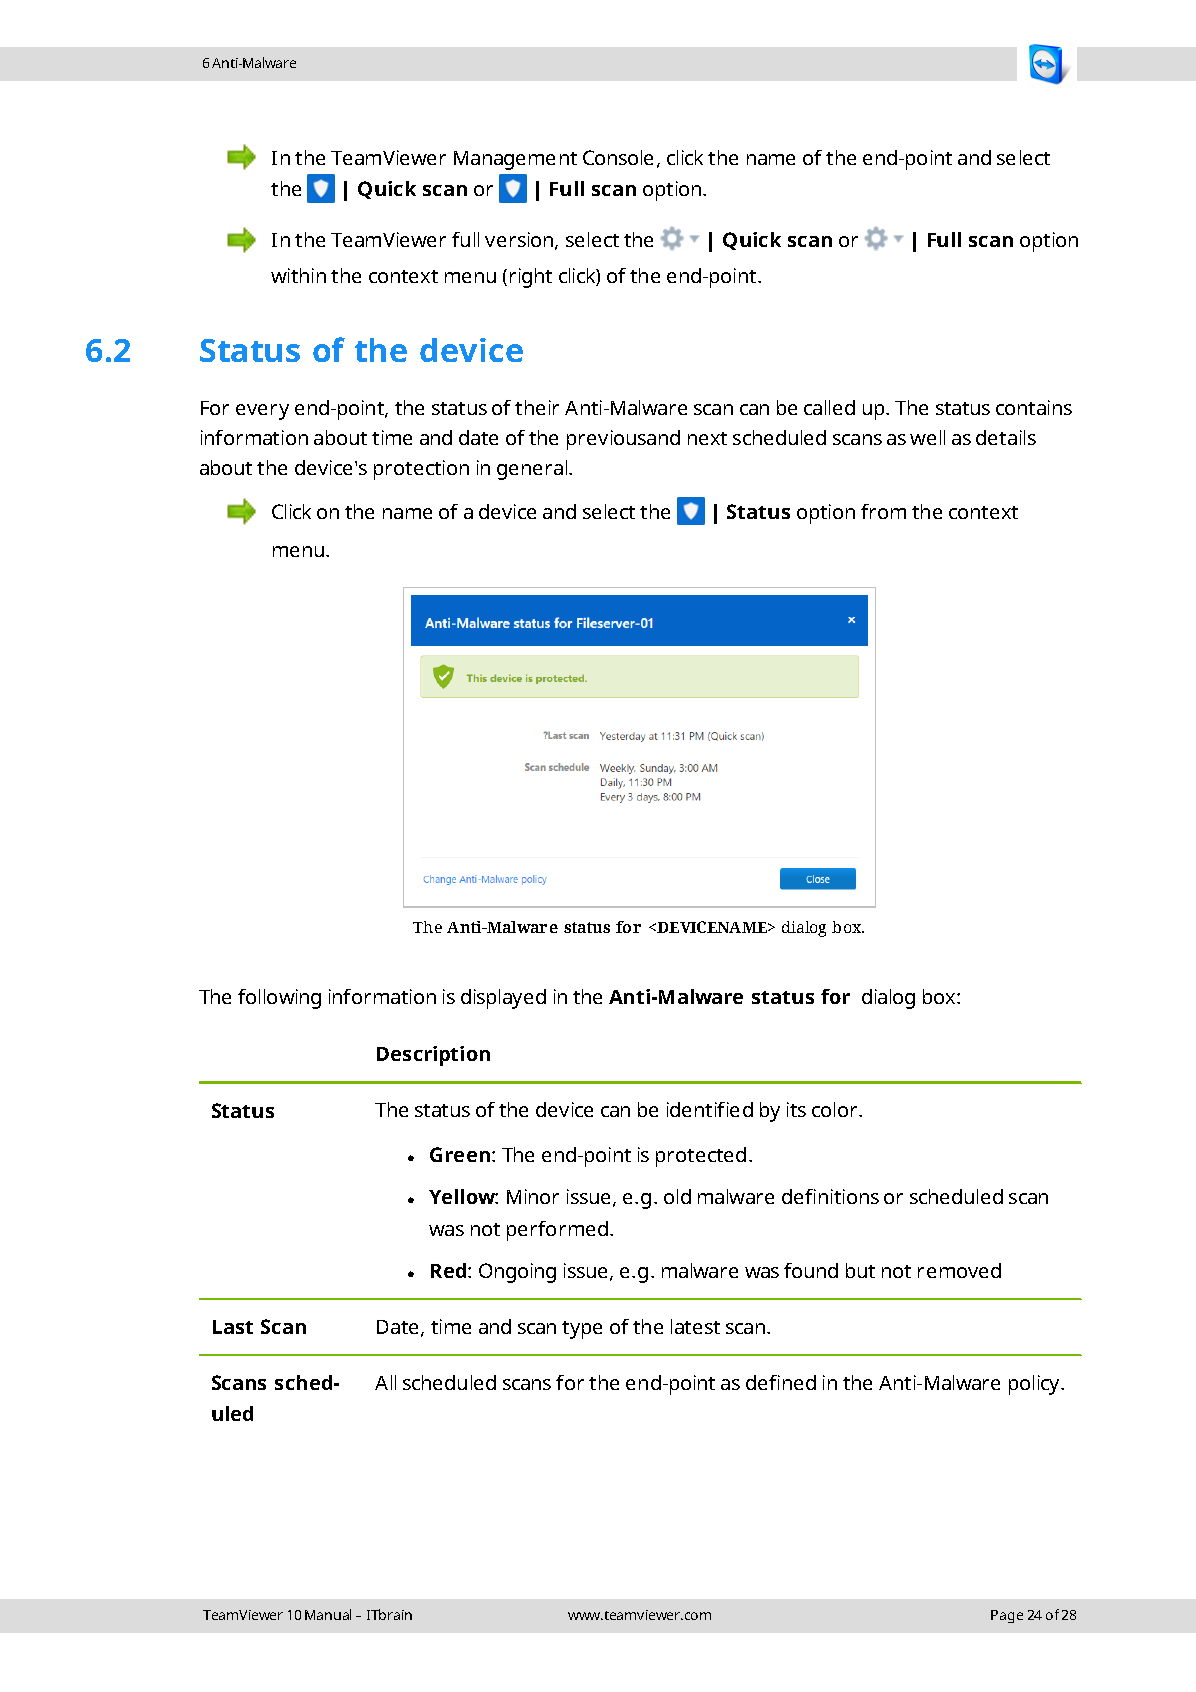 This screenshot has height=1692, width=1196. Describe the element at coordinates (927, 437) in the screenshot. I see `well` at that location.
